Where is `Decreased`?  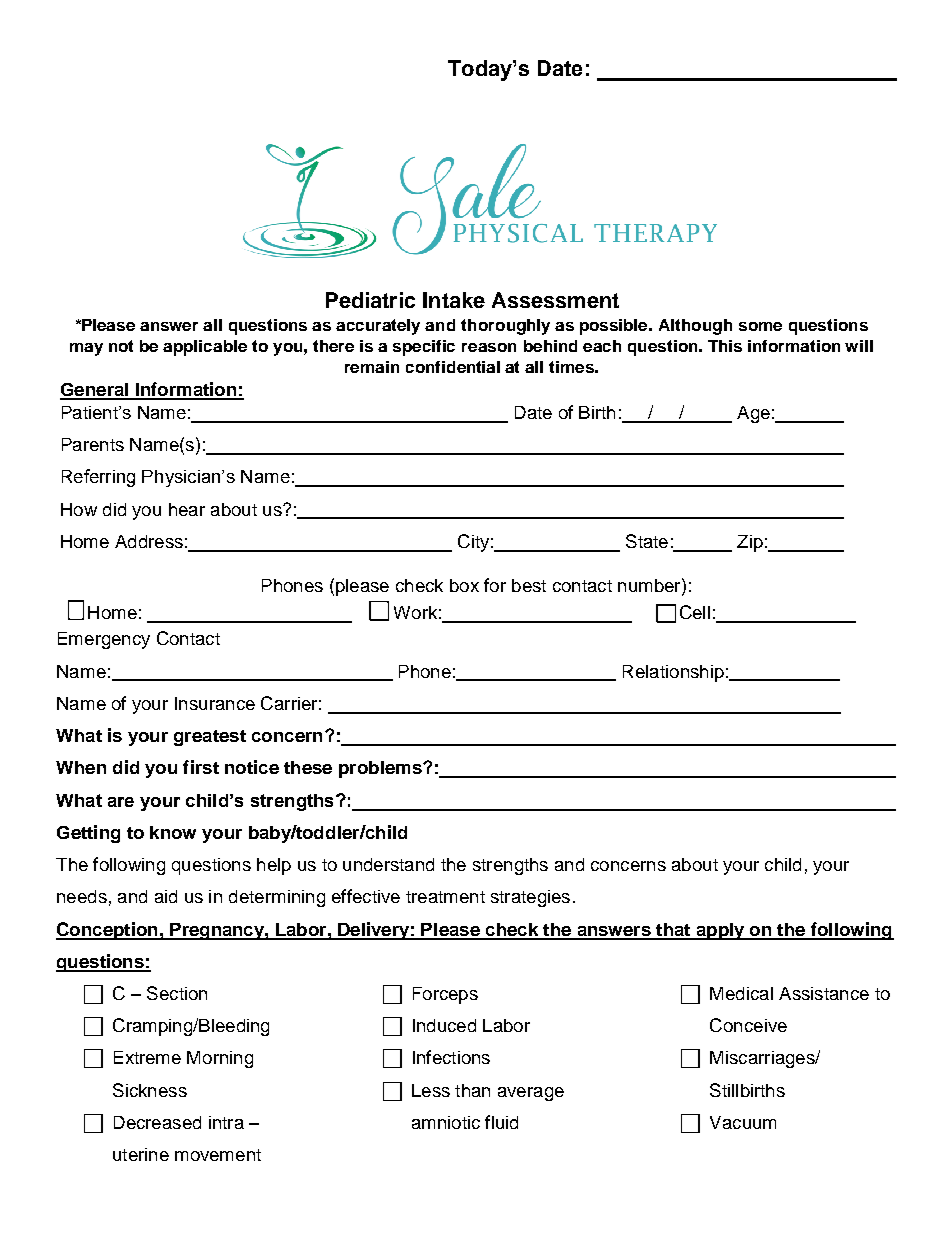 Decreased is located at coordinates (157, 1122).
